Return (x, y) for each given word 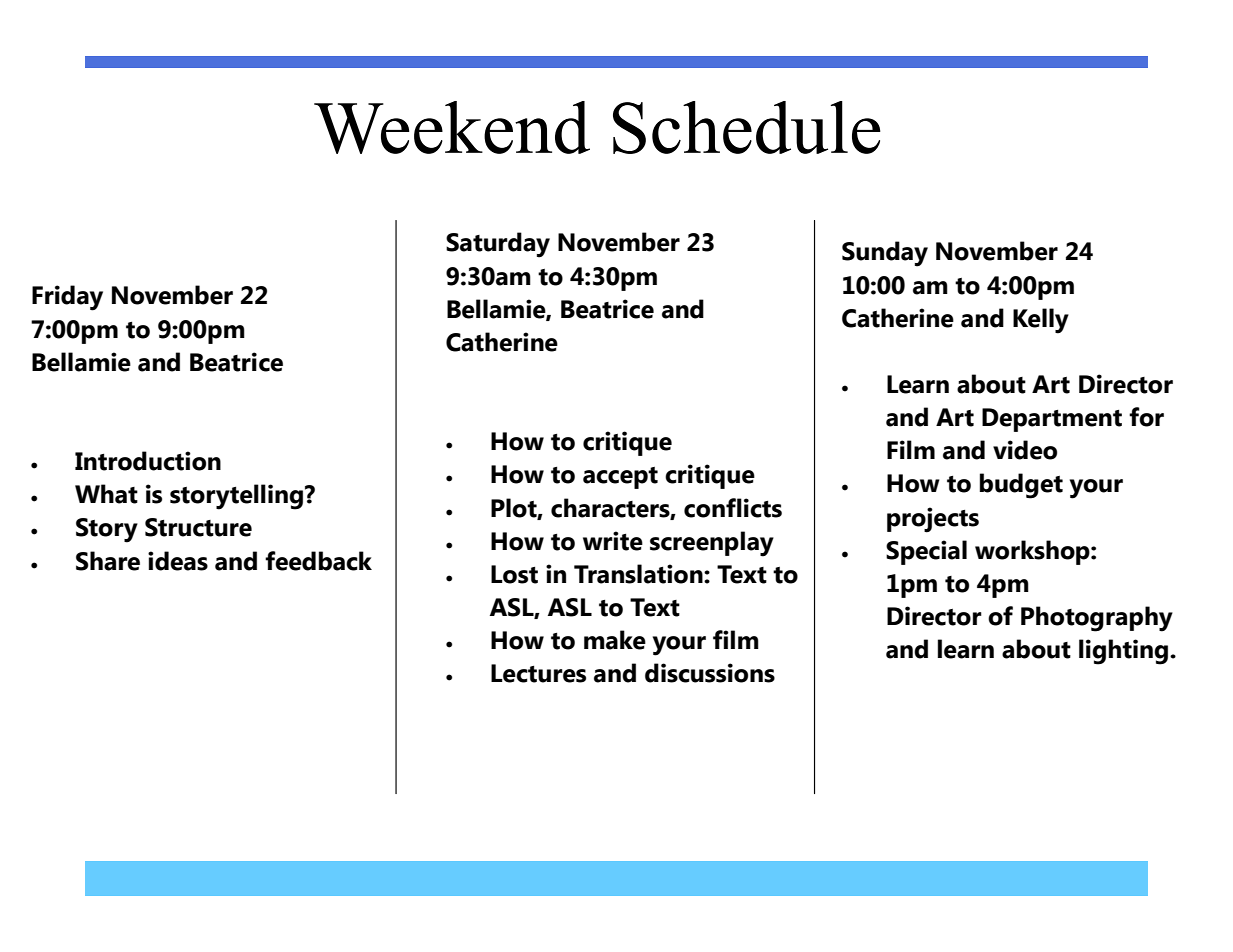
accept (620, 478)
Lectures (538, 673)
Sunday (885, 254)
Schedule (747, 127)
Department (1052, 420)
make (615, 640)
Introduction (148, 461)
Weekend (452, 127)
